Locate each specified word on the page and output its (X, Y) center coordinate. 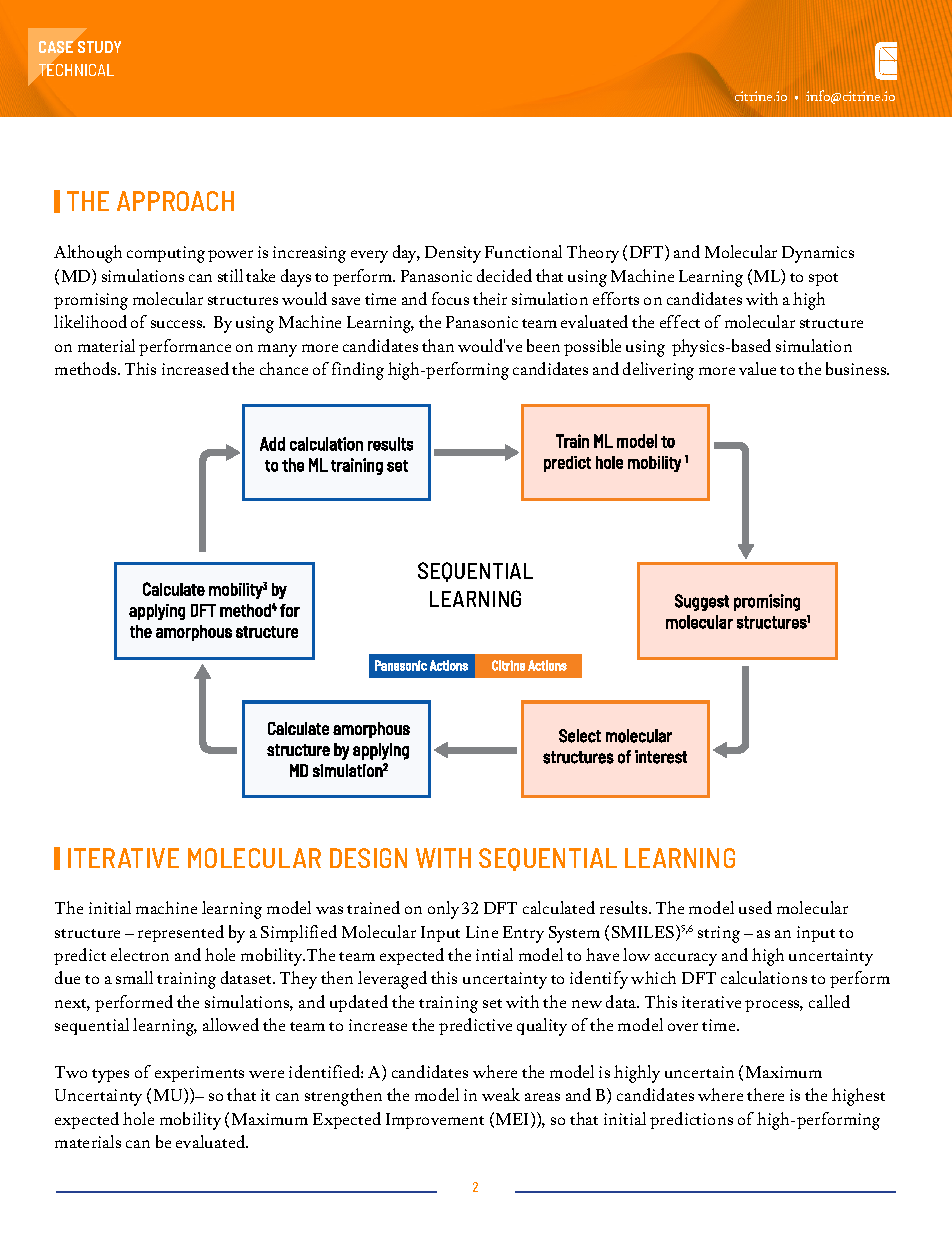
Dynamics (818, 254)
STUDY (99, 47)
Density (453, 254)
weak (501, 1094)
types (110, 1076)
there (765, 1094)
